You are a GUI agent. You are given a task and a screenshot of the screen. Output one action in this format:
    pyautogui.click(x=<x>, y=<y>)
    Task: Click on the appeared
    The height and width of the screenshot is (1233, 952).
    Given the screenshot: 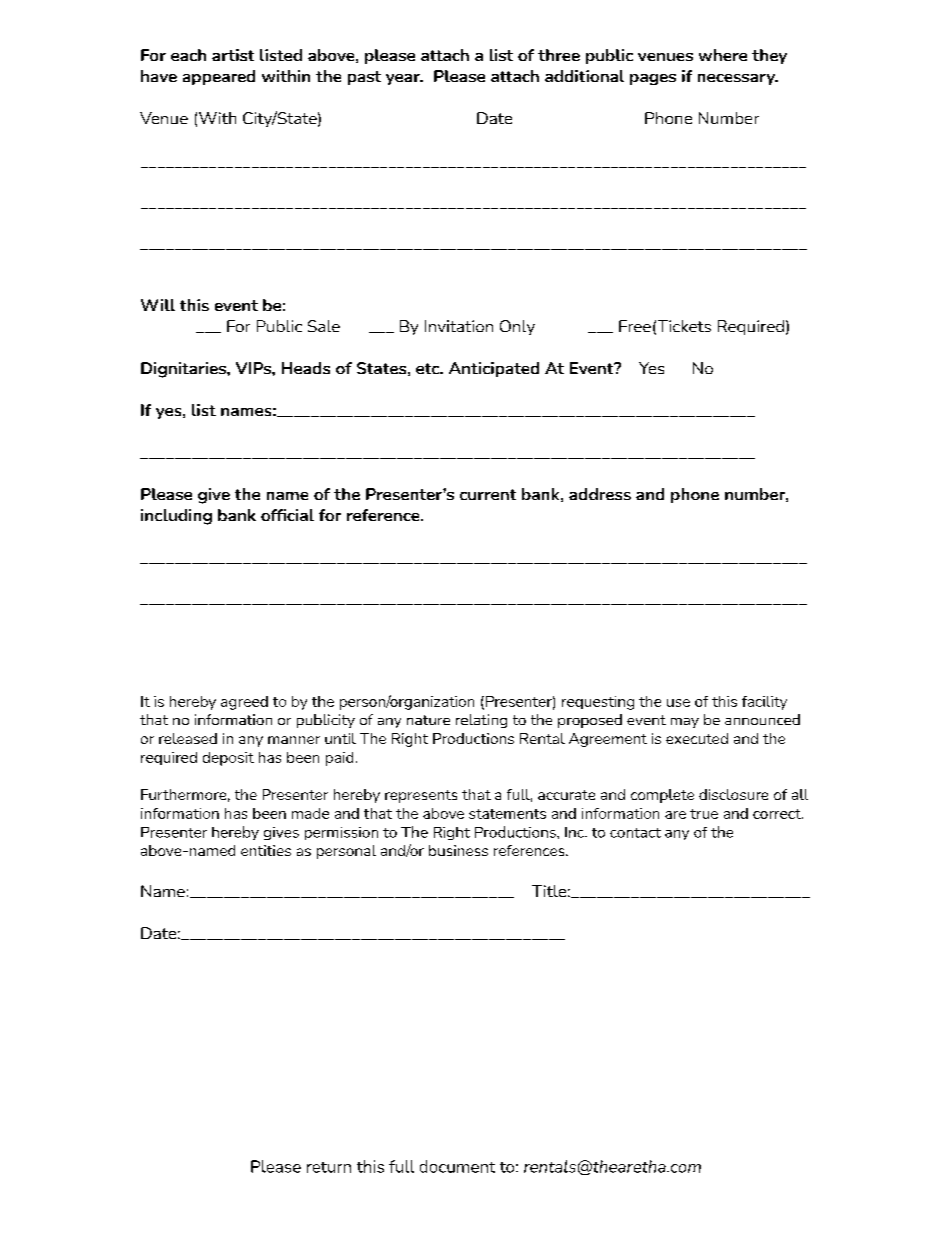 What is the action you would take?
    pyautogui.click(x=219, y=77)
